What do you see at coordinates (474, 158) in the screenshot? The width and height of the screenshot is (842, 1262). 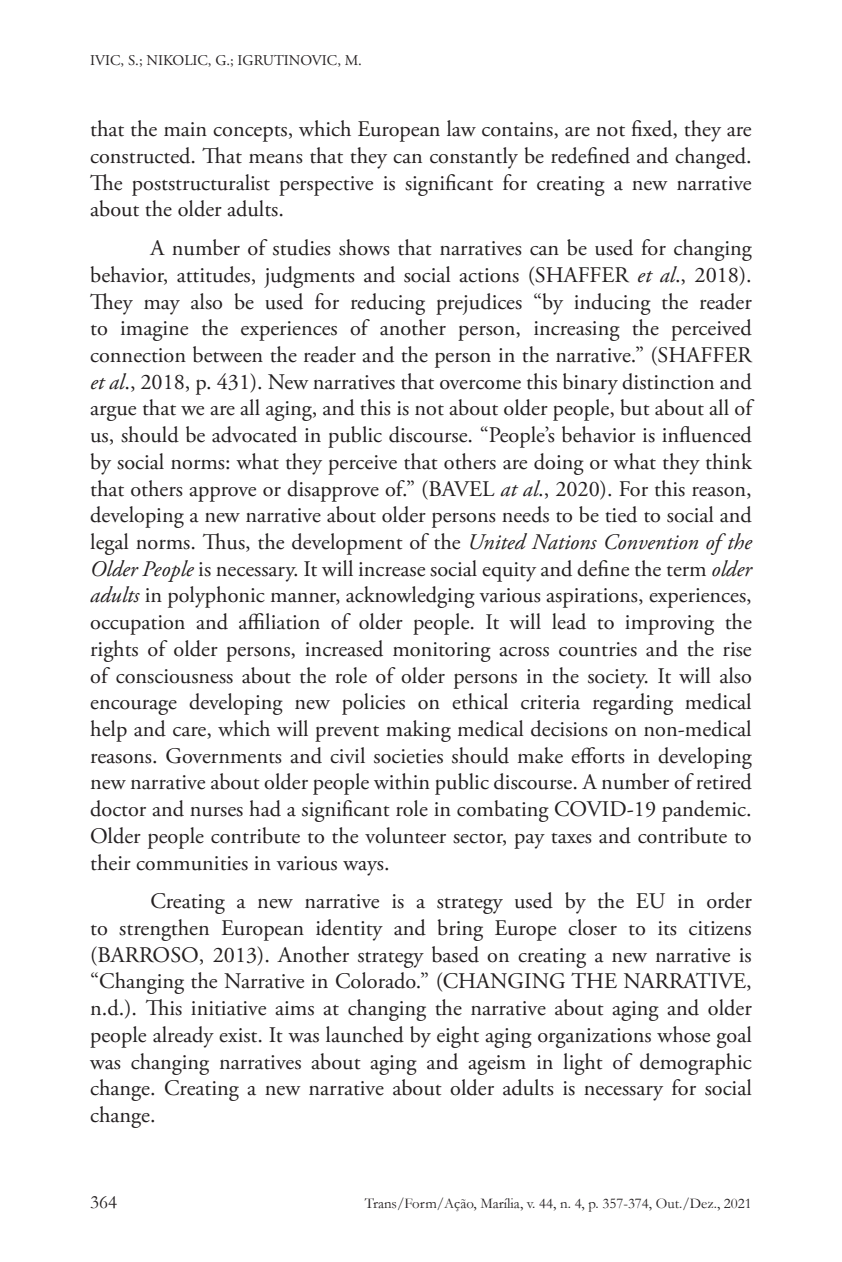 I see `constantly` at bounding box center [474, 158].
